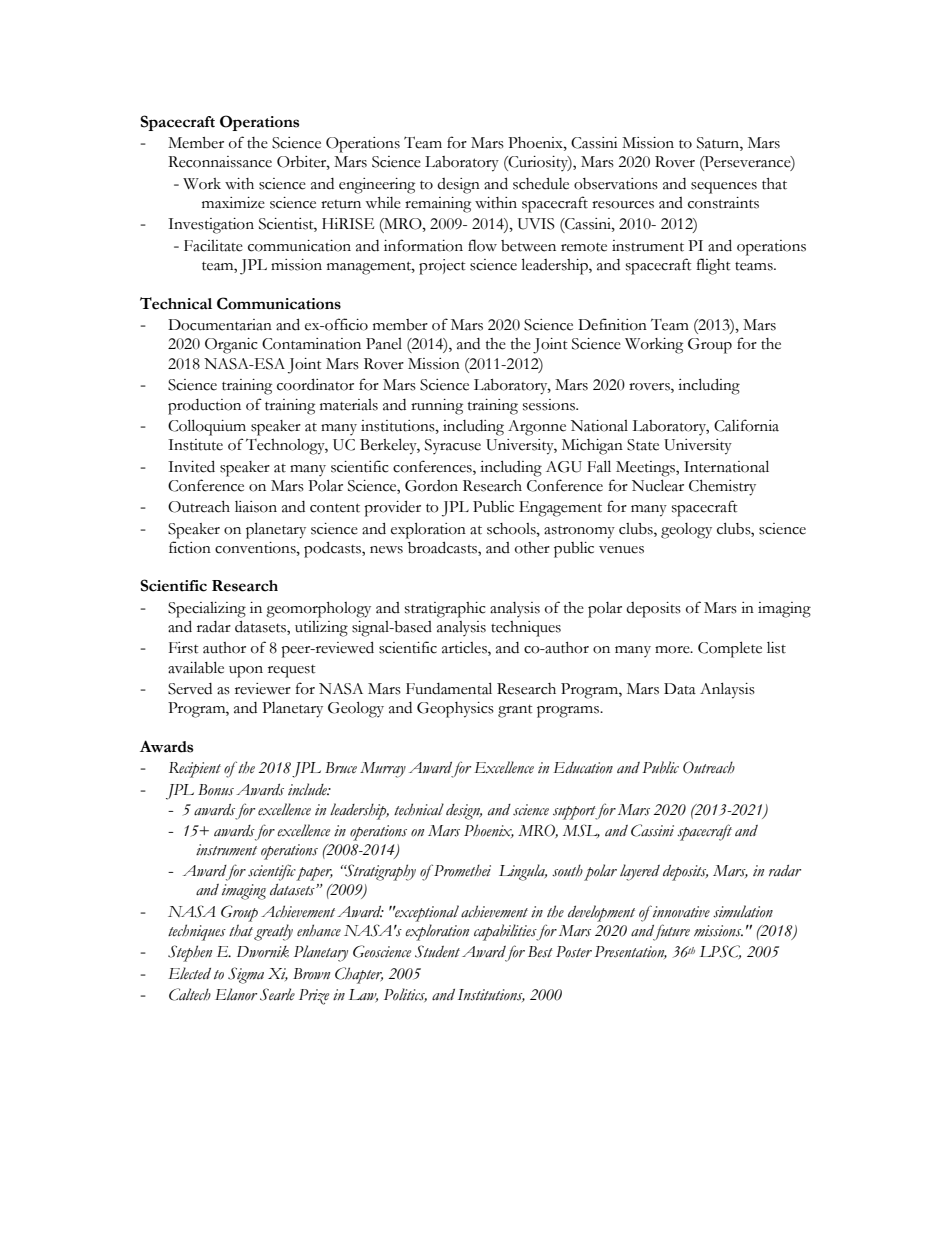  What do you see at coordinates (231, 346) in the image?
I see `Organic` at bounding box center [231, 346].
